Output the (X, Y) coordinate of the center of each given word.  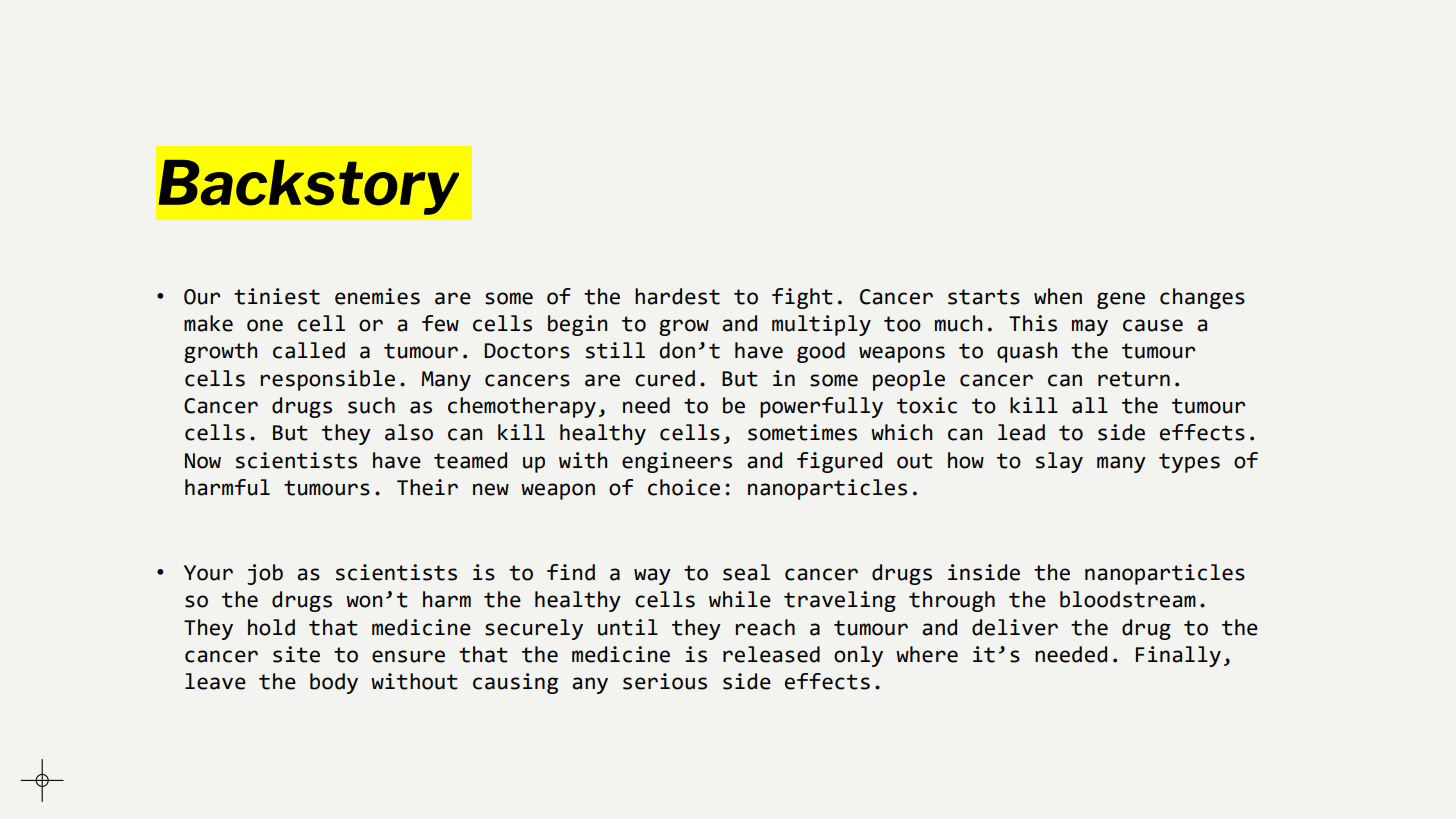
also (409, 432)
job (265, 574)
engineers (677, 462)
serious (665, 681)
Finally (1178, 656)
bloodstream (1128, 599)
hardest (677, 296)
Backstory (308, 187)
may (1090, 327)
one (265, 325)
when (1058, 296)
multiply (821, 325)
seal (746, 572)
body (334, 683)
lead (1021, 432)
